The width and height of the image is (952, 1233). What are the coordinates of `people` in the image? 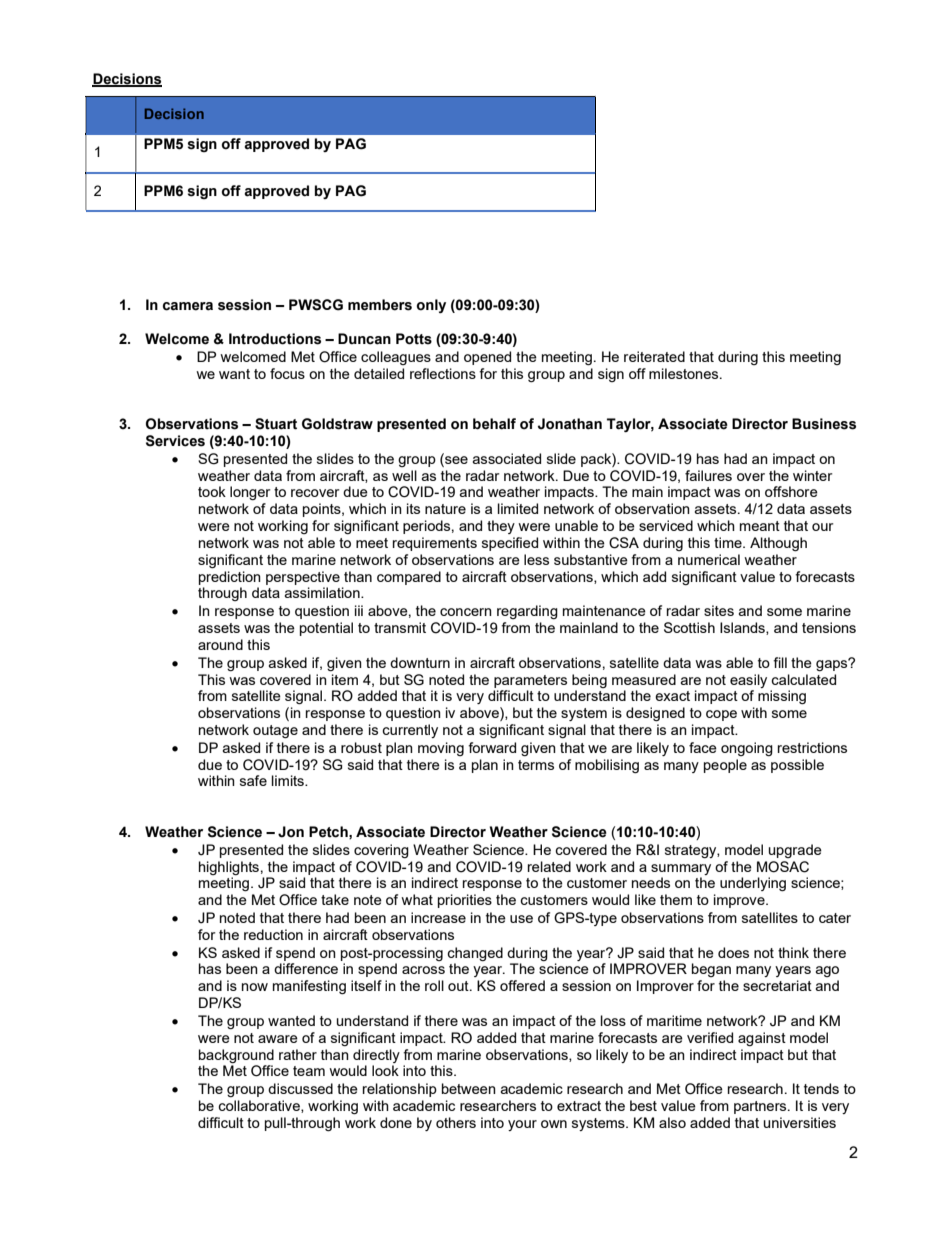 It's located at (725, 766).
